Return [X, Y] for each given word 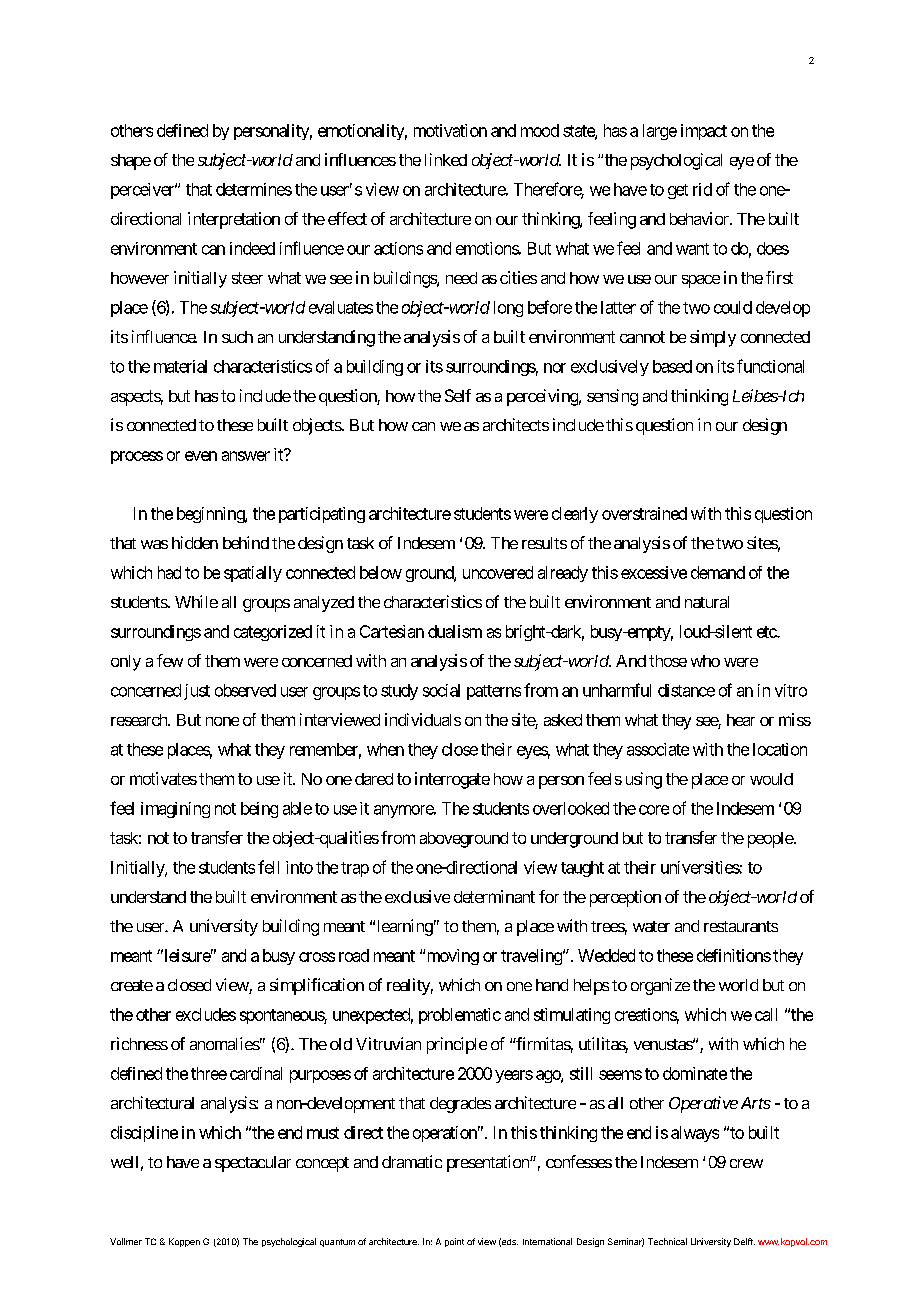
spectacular [253, 1164]
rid [702, 189]
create [132, 985]
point [454, 1242]
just [197, 692]
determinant [494, 896]
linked [446, 159]
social [441, 690]
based [672, 366]
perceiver [143, 191]
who [705, 661]
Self [458, 395]
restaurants [741, 926]
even [201, 456]
